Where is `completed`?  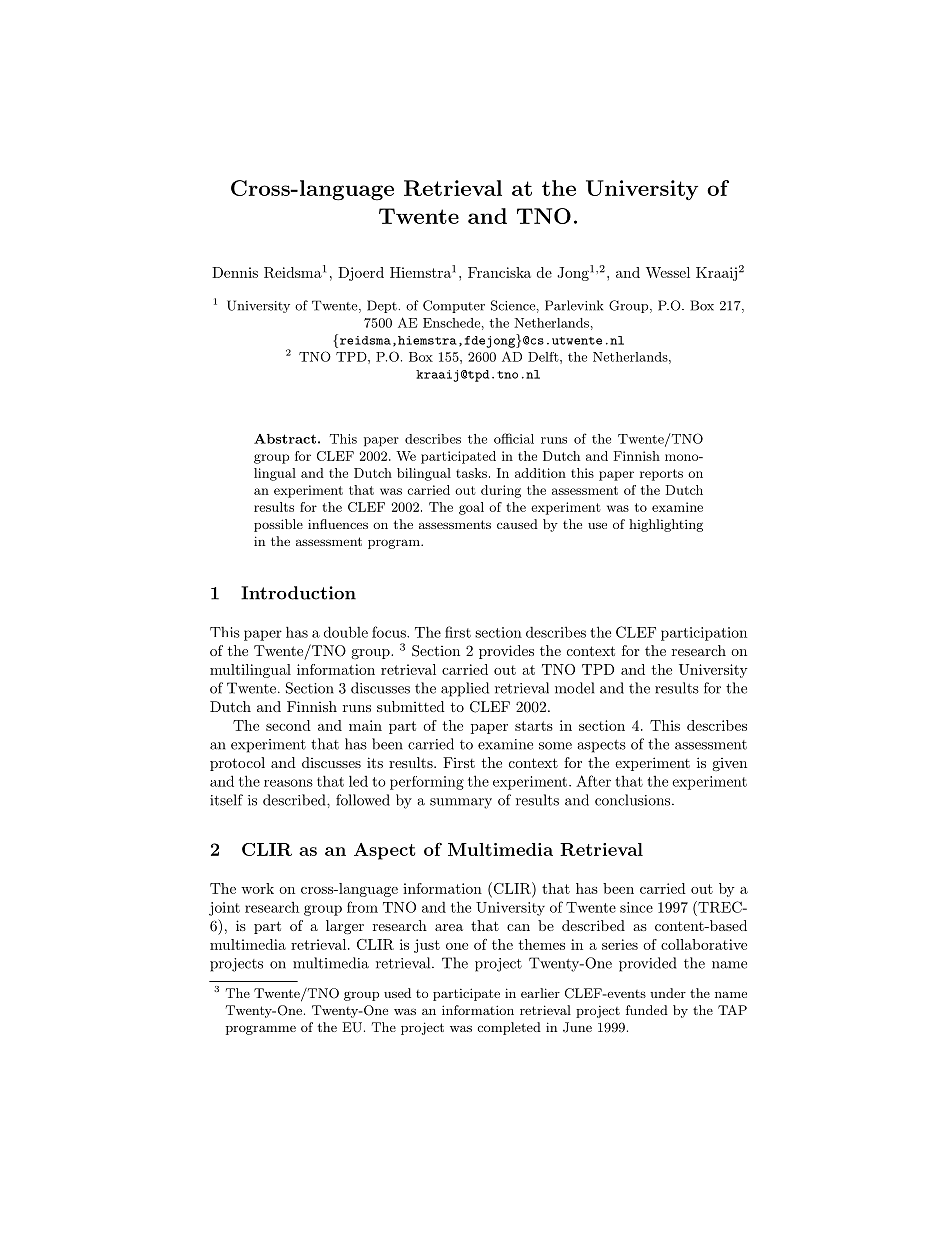 completed is located at coordinates (509, 1028).
